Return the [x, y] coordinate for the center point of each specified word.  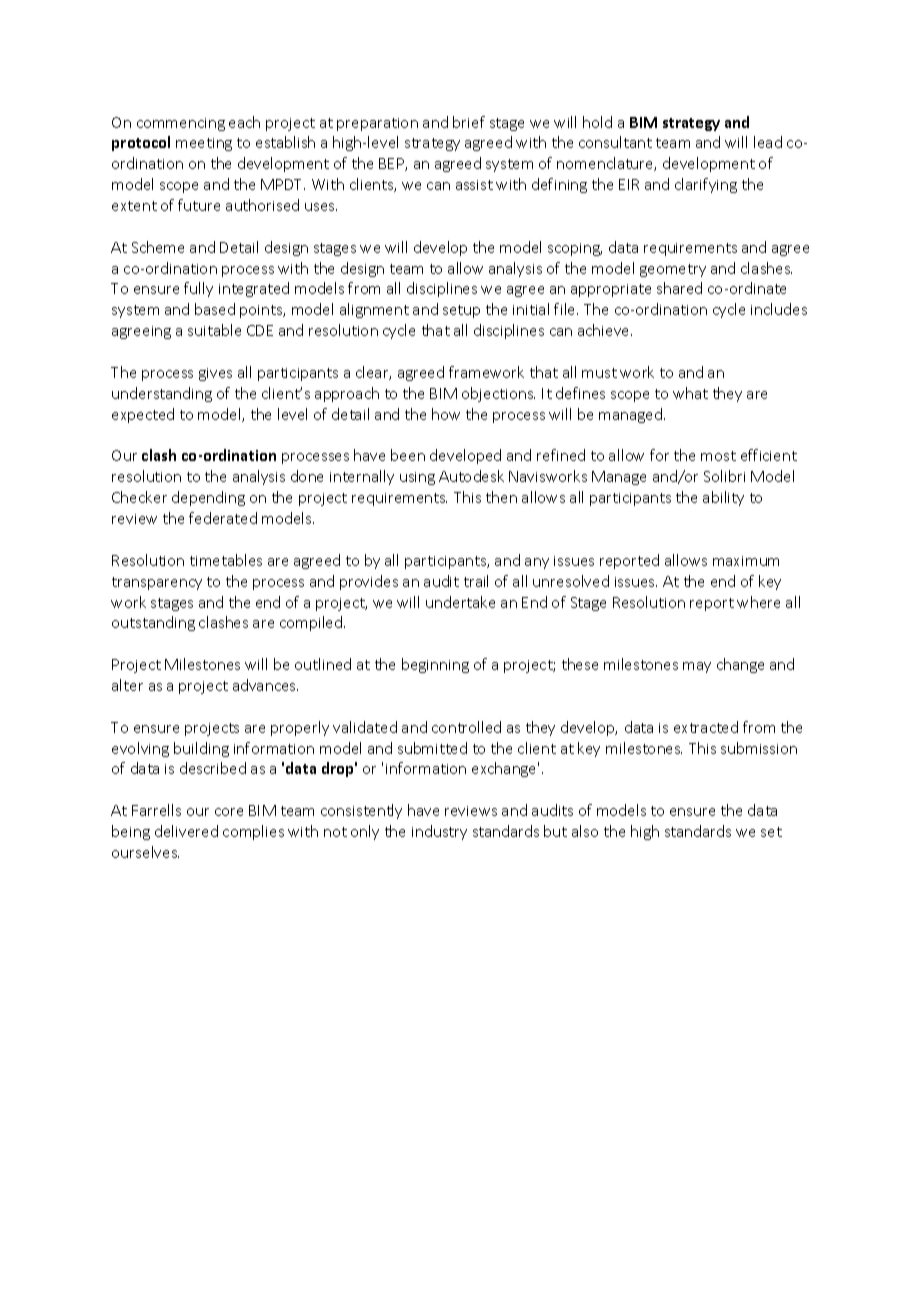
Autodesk [471, 476]
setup [461, 311]
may [697, 667]
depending [208, 498]
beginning [435, 665]
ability [723, 498]
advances [265, 685]
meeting [204, 144]
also [585, 831]
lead [768, 142]
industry [439, 832]
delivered [186, 831]
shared [679, 288]
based [215, 309]
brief [469, 122]
